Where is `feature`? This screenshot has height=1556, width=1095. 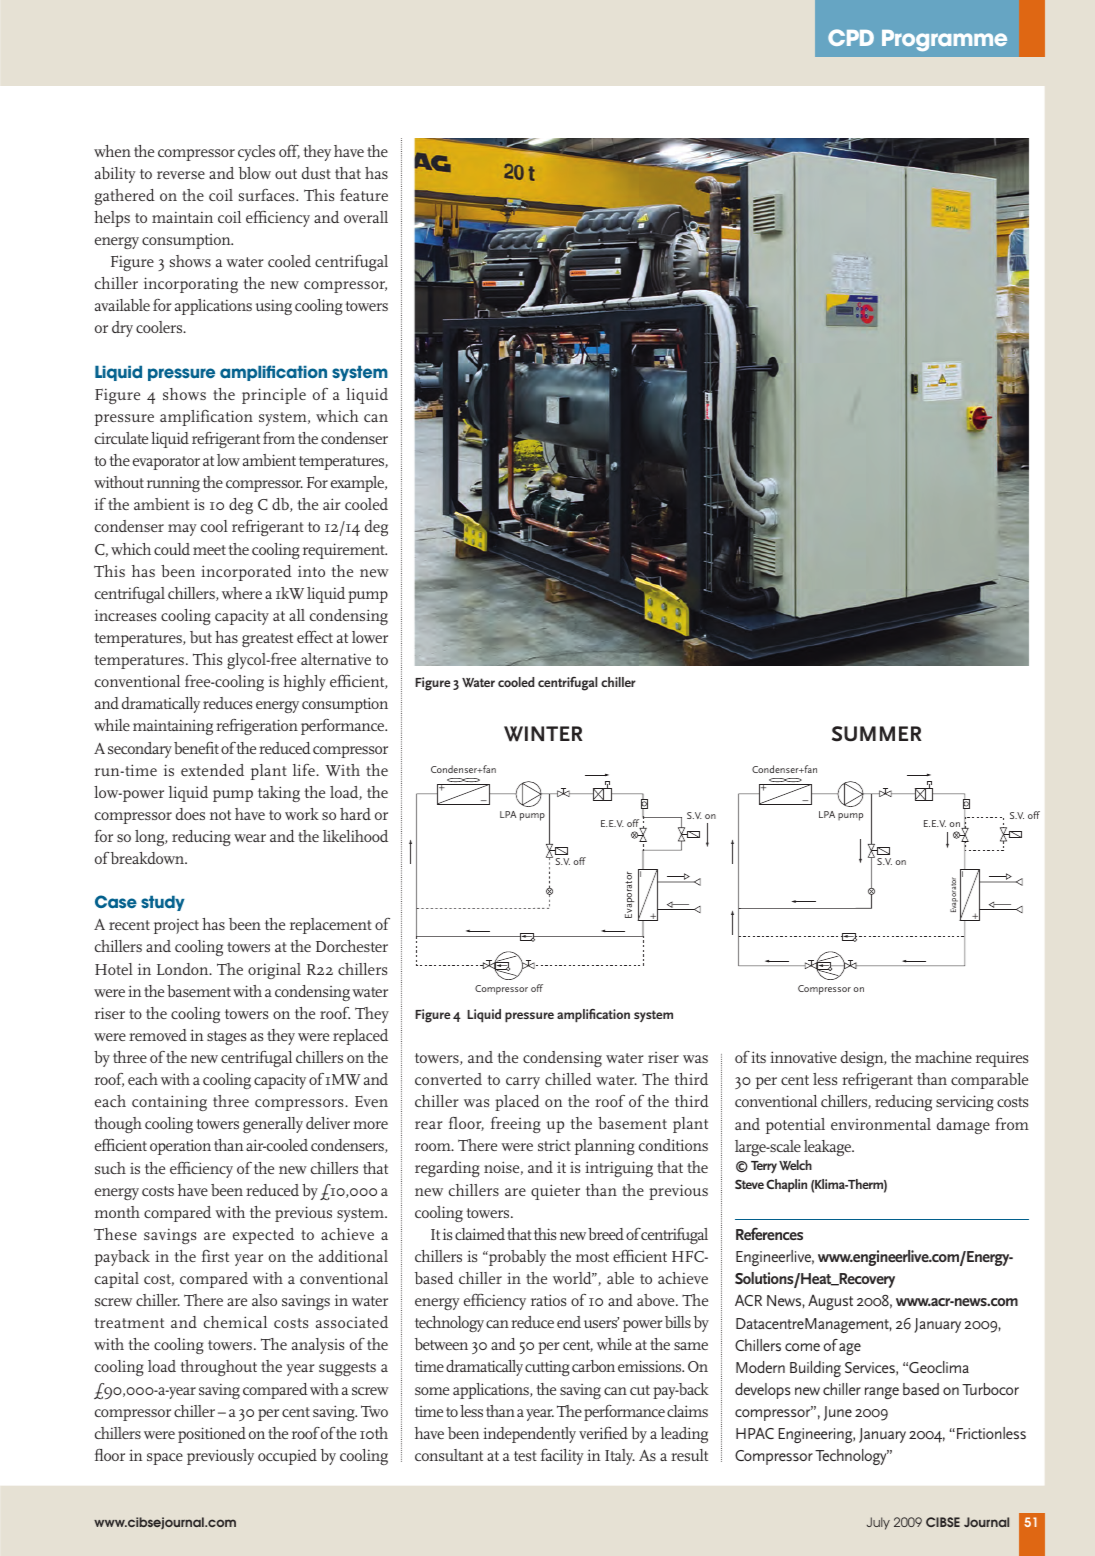 feature is located at coordinates (364, 195).
